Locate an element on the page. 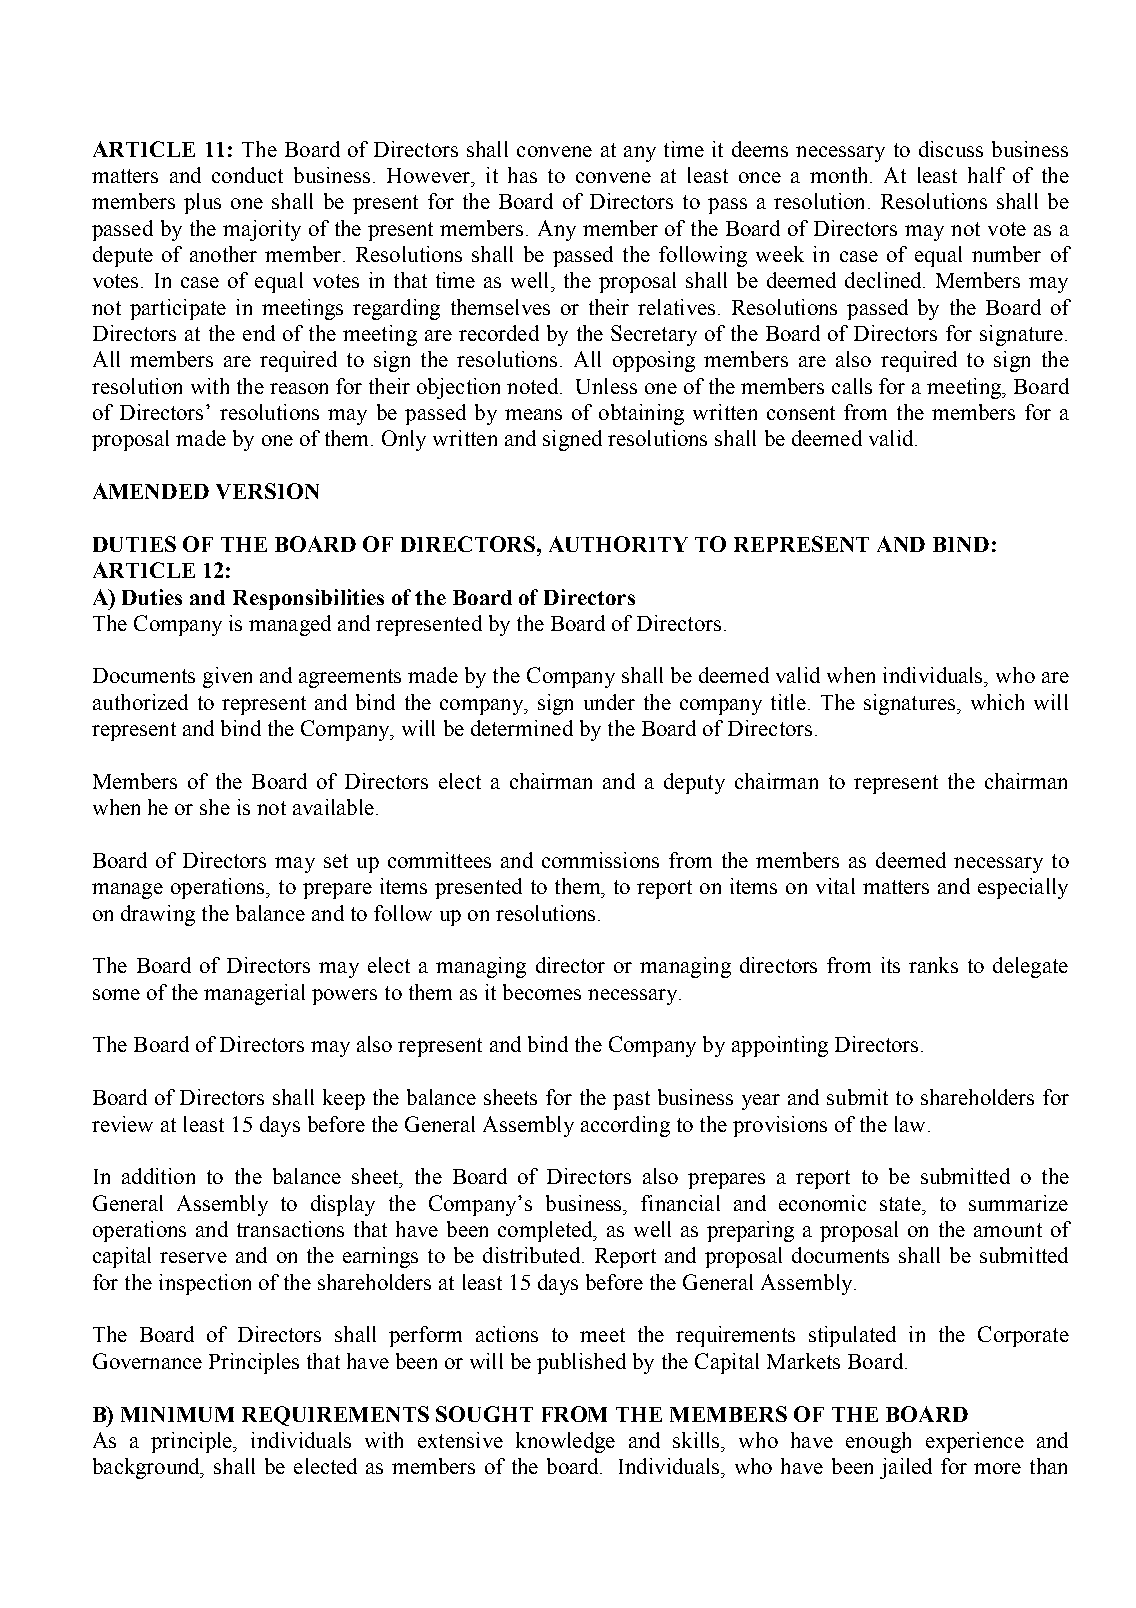 The width and height of the image is (1136, 1608). especially is located at coordinates (1023, 888).
